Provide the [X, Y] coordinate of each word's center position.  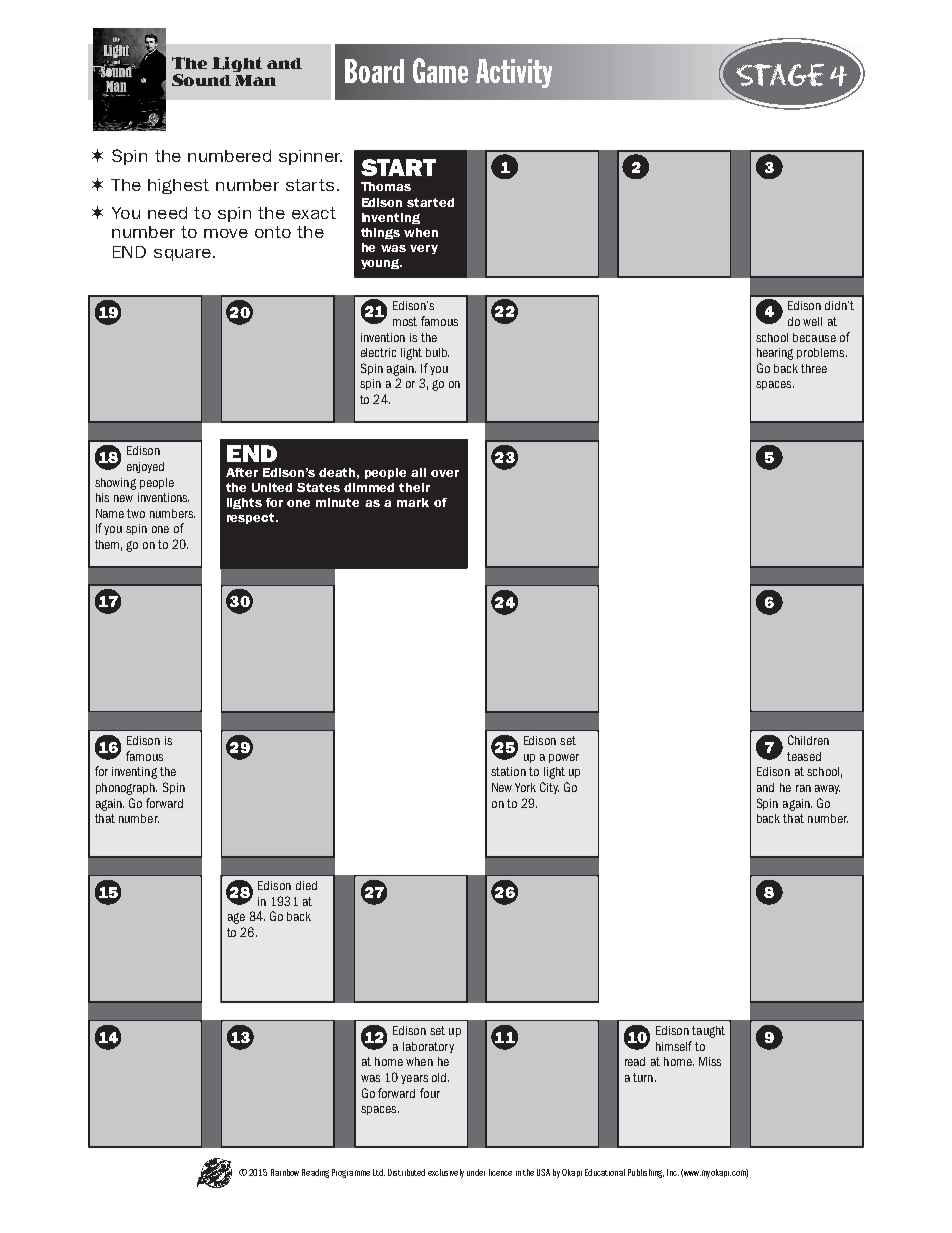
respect [252, 518]
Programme [351, 1173]
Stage [780, 75]
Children [808, 740]
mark [413, 502]
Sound [201, 80]
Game [440, 70]
